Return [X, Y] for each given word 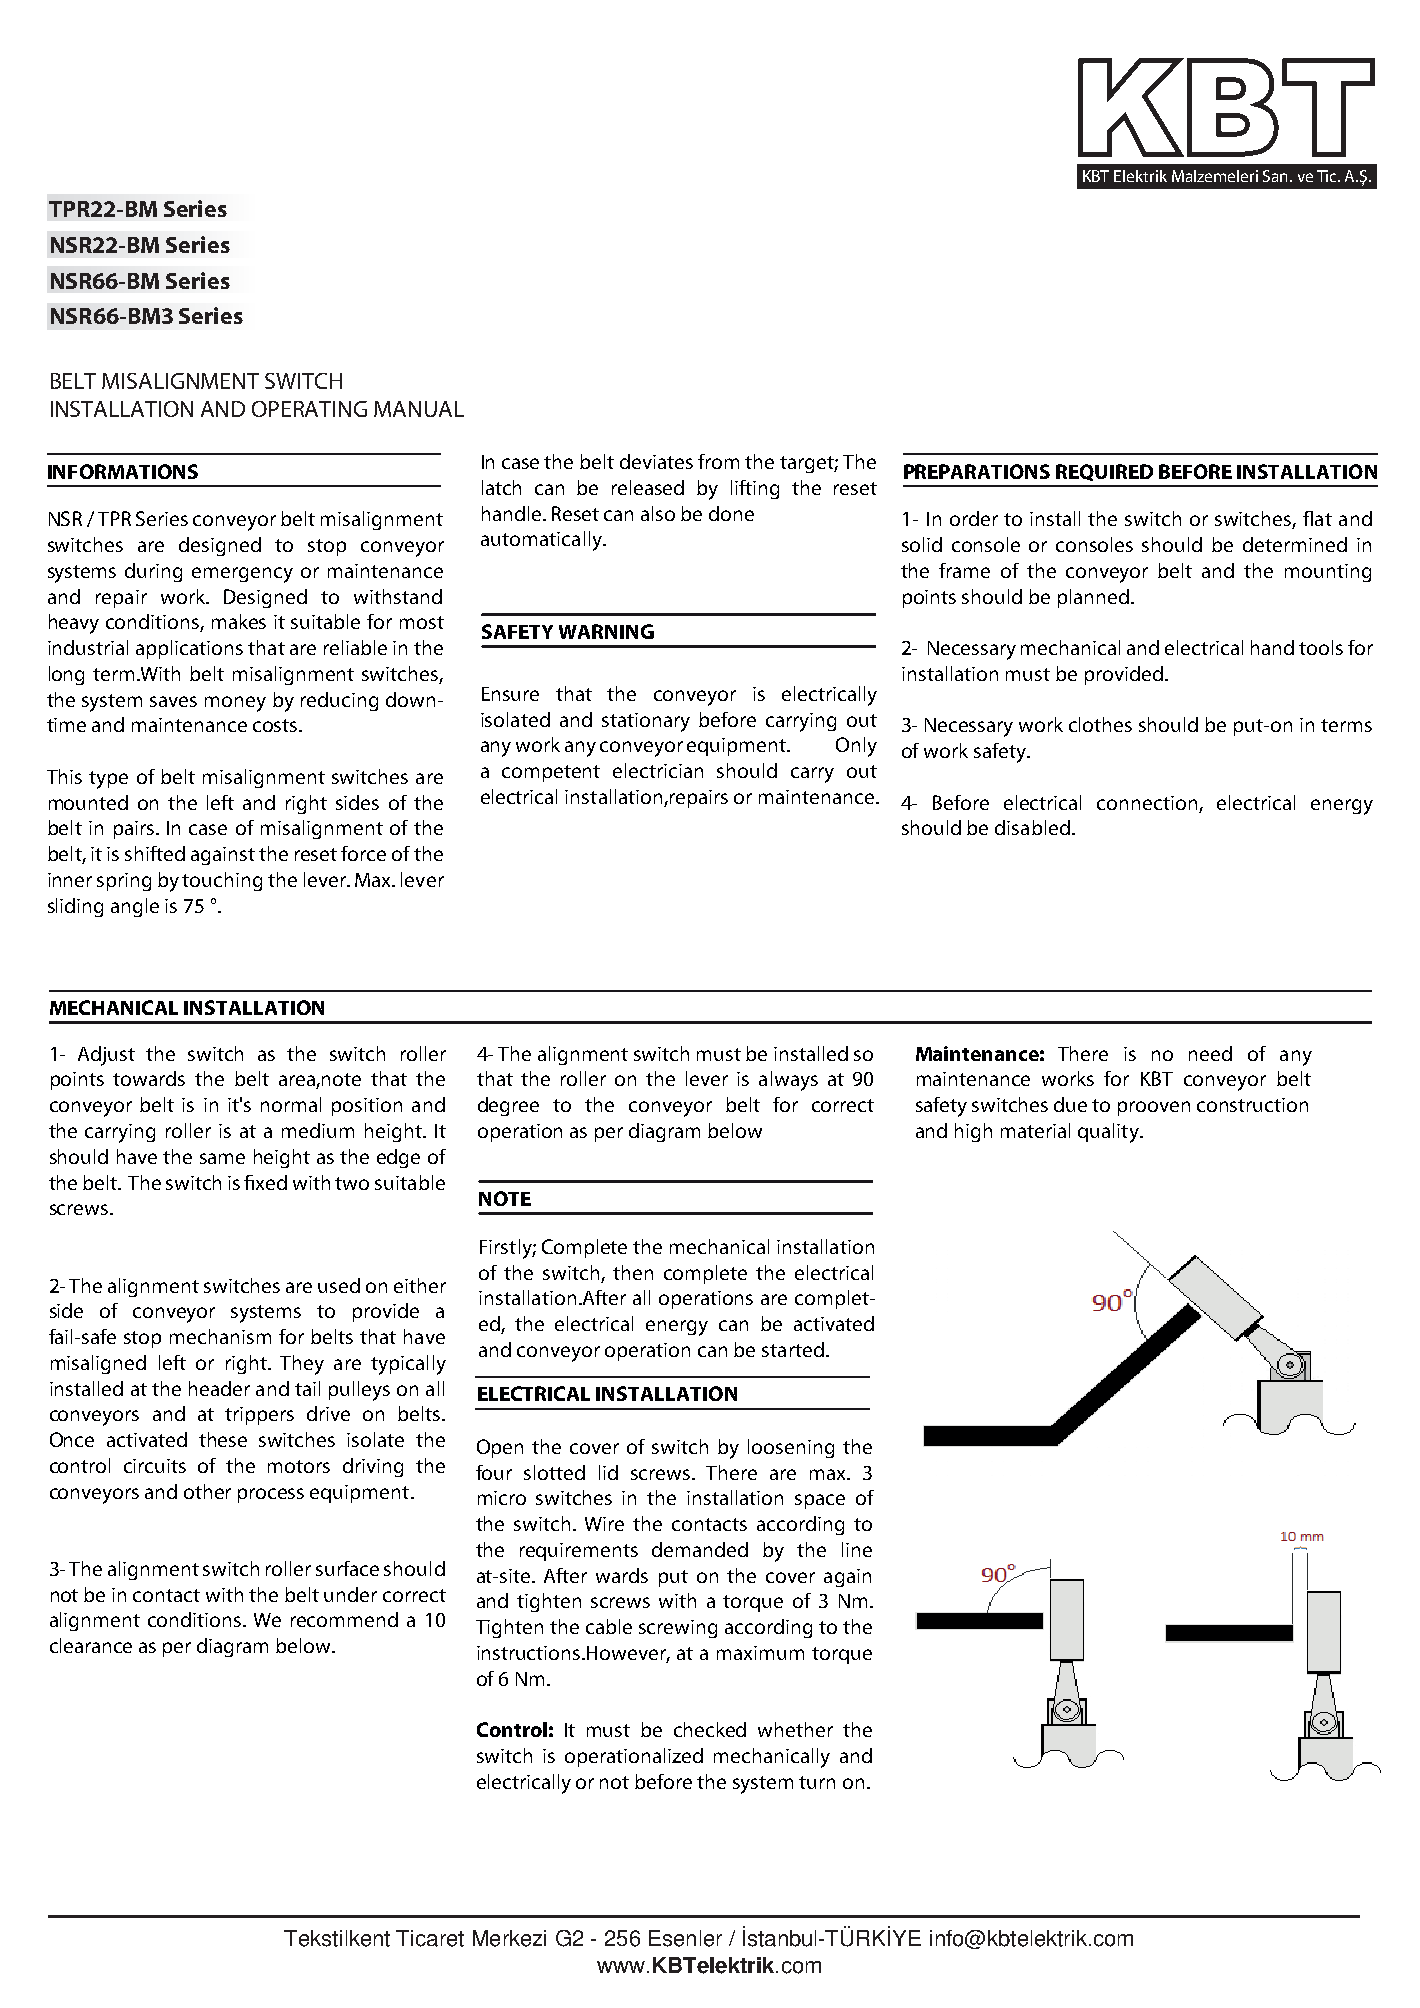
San [1277, 176]
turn [817, 1782]
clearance [91, 1645]
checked [710, 1729]
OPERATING [309, 409]
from [718, 461]
